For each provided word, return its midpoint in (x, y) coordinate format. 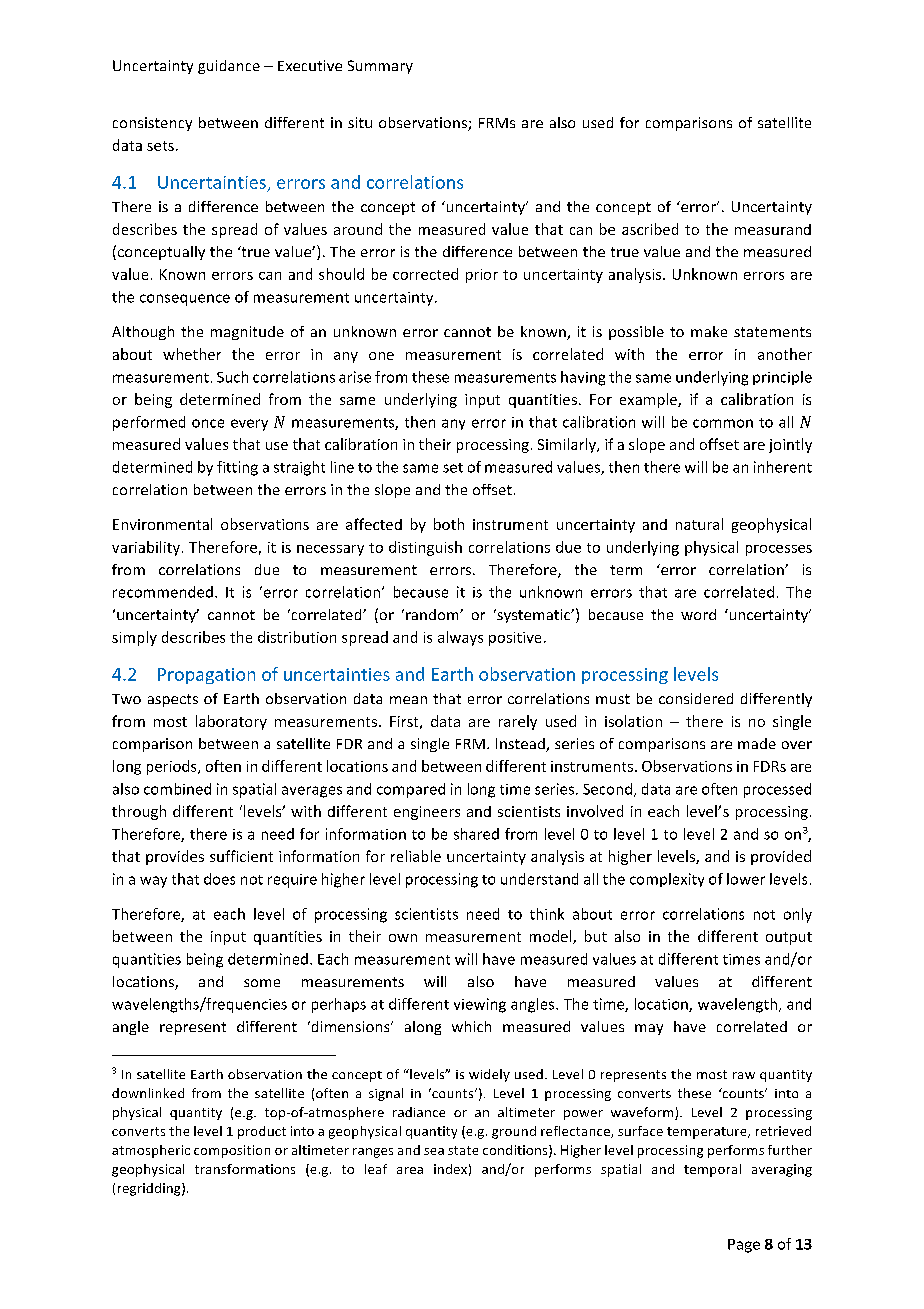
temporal (712, 1170)
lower (746, 879)
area (410, 1170)
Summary (380, 67)
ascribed (650, 229)
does (219, 879)
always (460, 638)
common (723, 423)
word (698, 614)
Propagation (206, 676)
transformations (245, 1169)
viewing (480, 1005)
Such (232, 377)
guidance (229, 67)
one (381, 356)
